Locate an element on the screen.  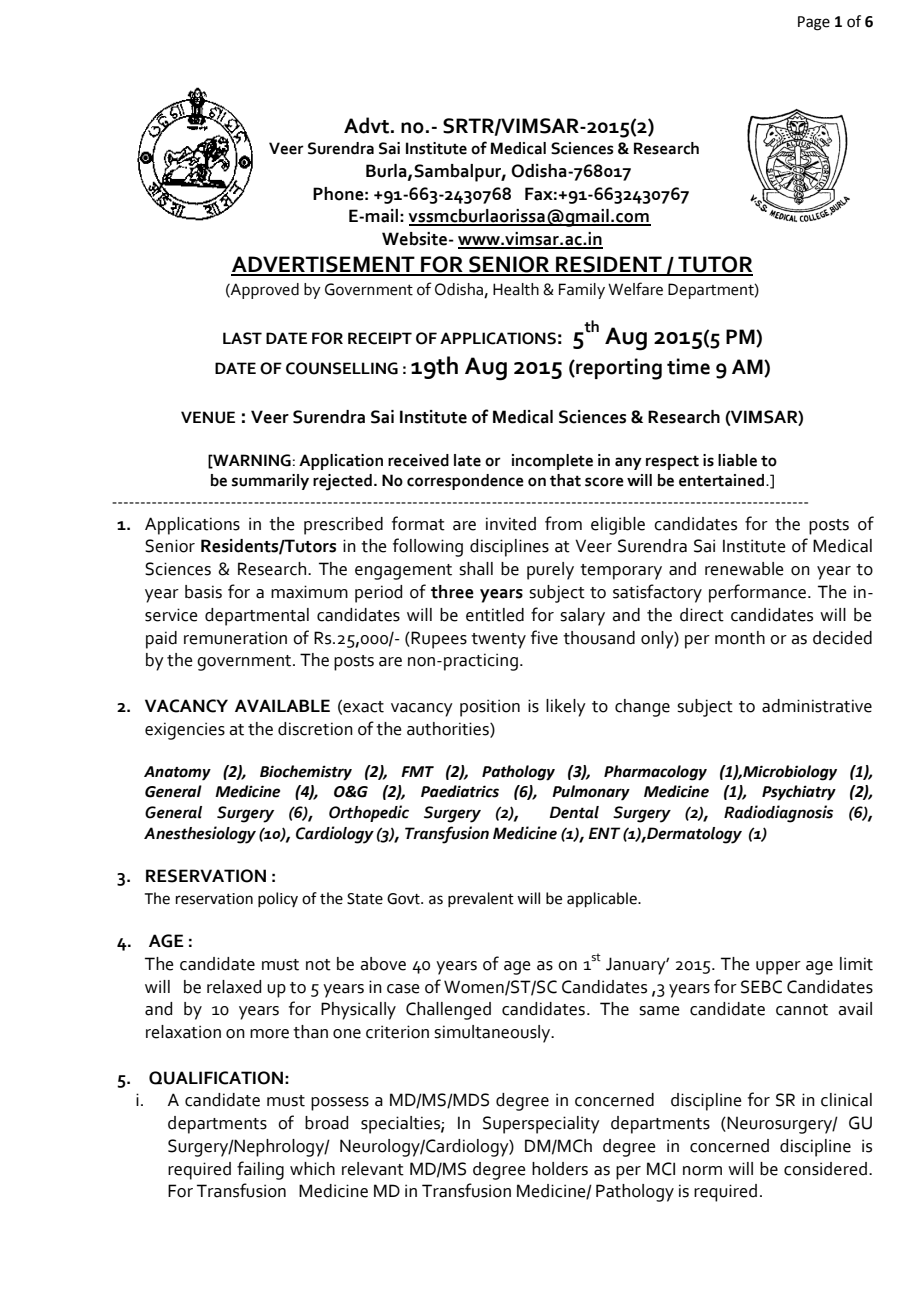
performance is located at coordinates (759, 593).
